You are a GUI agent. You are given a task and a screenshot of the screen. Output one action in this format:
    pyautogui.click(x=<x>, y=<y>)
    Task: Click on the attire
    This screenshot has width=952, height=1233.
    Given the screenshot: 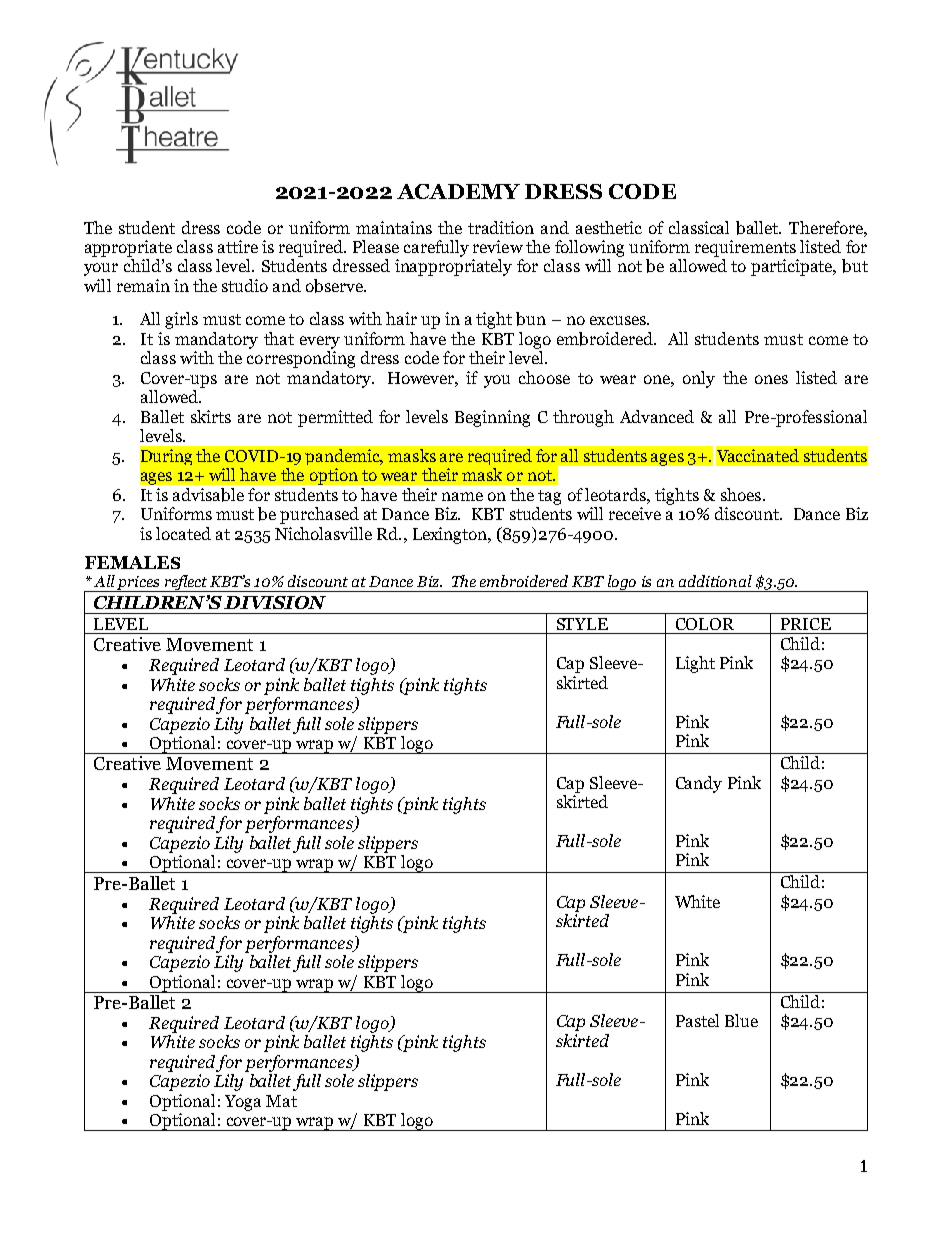 What is the action you would take?
    pyautogui.click(x=238, y=246)
